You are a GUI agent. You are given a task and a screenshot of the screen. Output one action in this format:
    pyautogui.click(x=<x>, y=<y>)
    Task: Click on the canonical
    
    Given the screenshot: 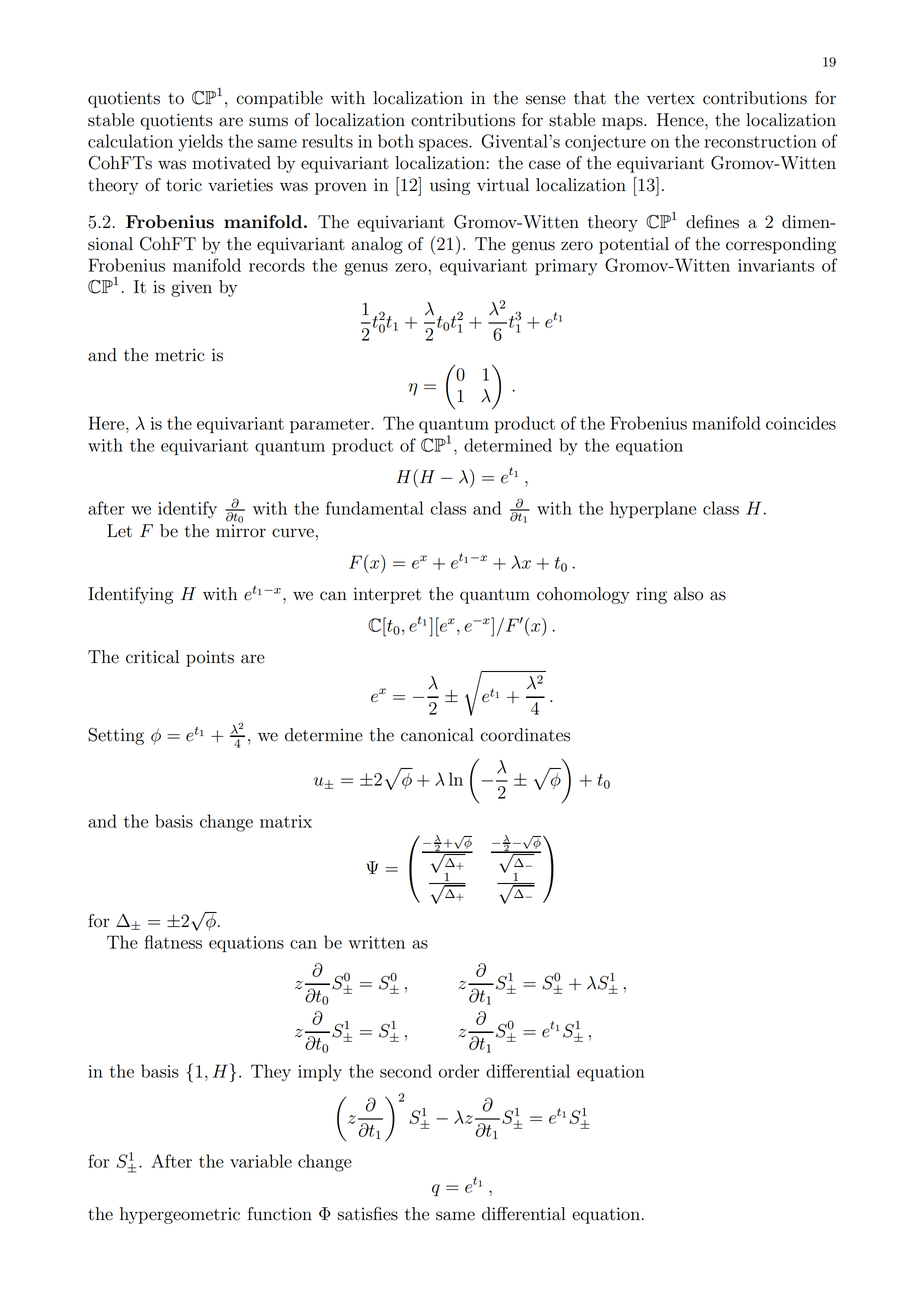 What is the action you would take?
    pyautogui.click(x=437, y=735)
